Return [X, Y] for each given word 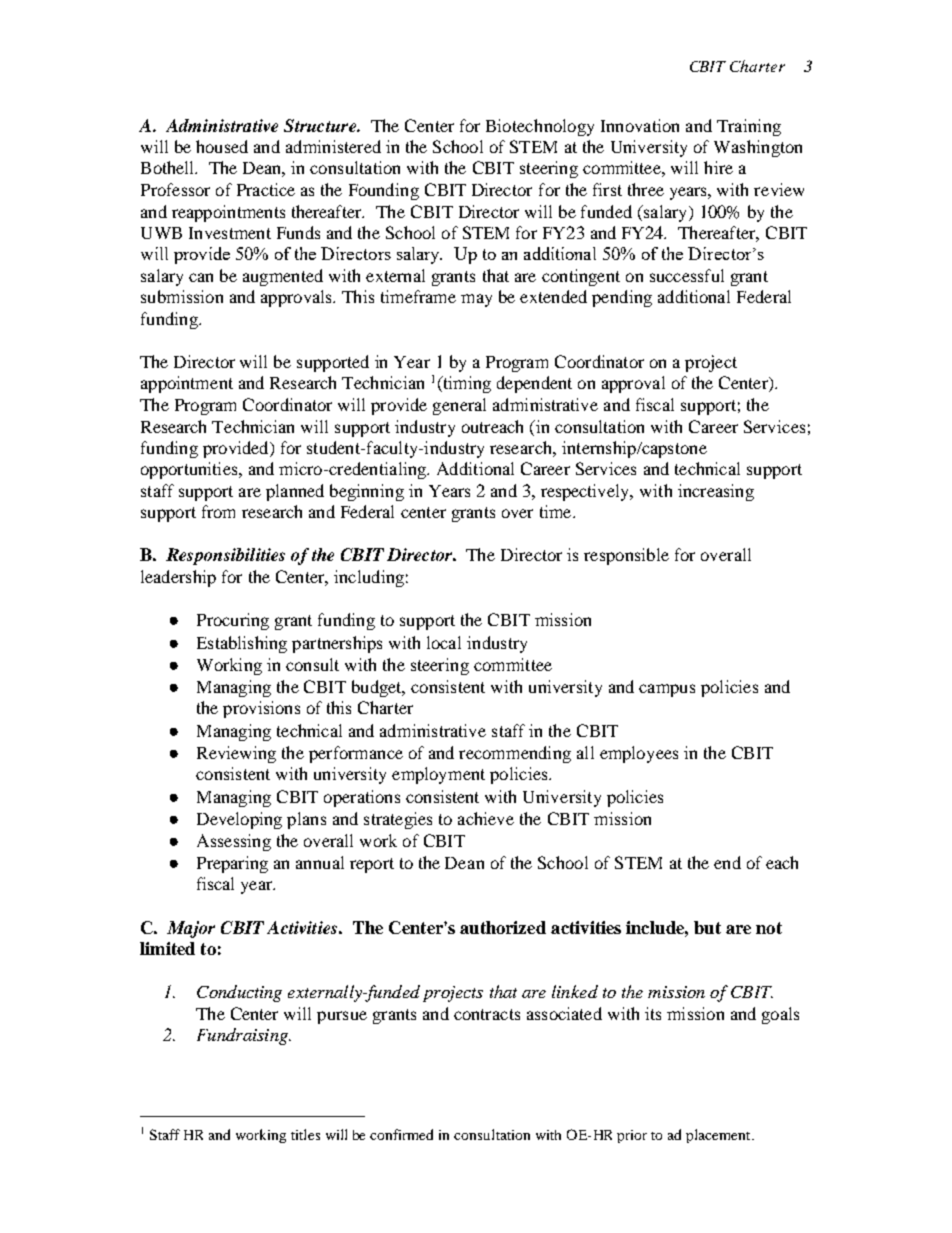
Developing [239, 820]
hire [718, 167]
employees [639, 754]
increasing [716, 492]
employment [438, 775]
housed [222, 146]
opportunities [190, 470]
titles [305, 1134]
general [459, 406]
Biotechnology [540, 127]
